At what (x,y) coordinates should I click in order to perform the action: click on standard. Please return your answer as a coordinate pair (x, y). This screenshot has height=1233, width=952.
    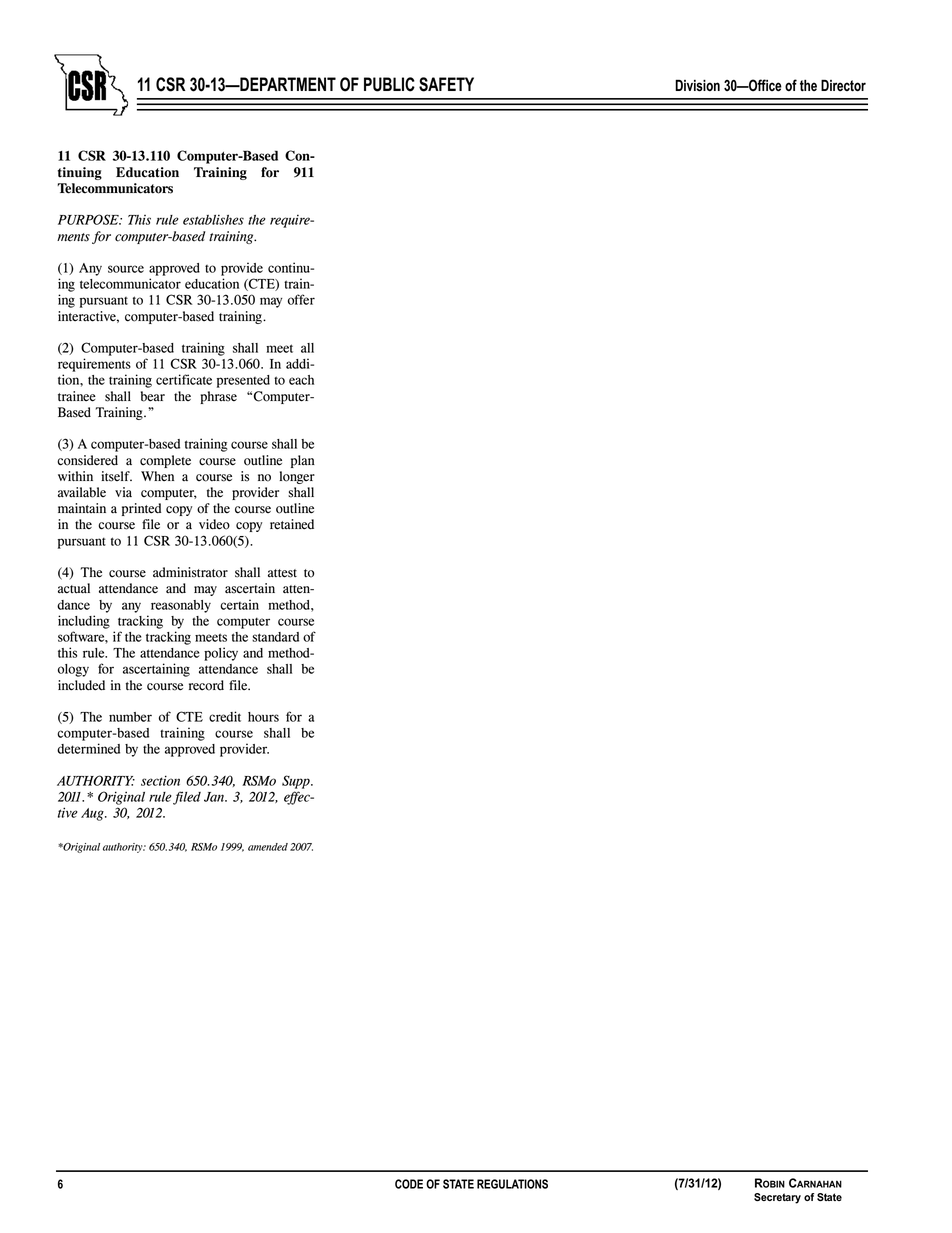
    Looking at the image, I should click on (275, 637).
